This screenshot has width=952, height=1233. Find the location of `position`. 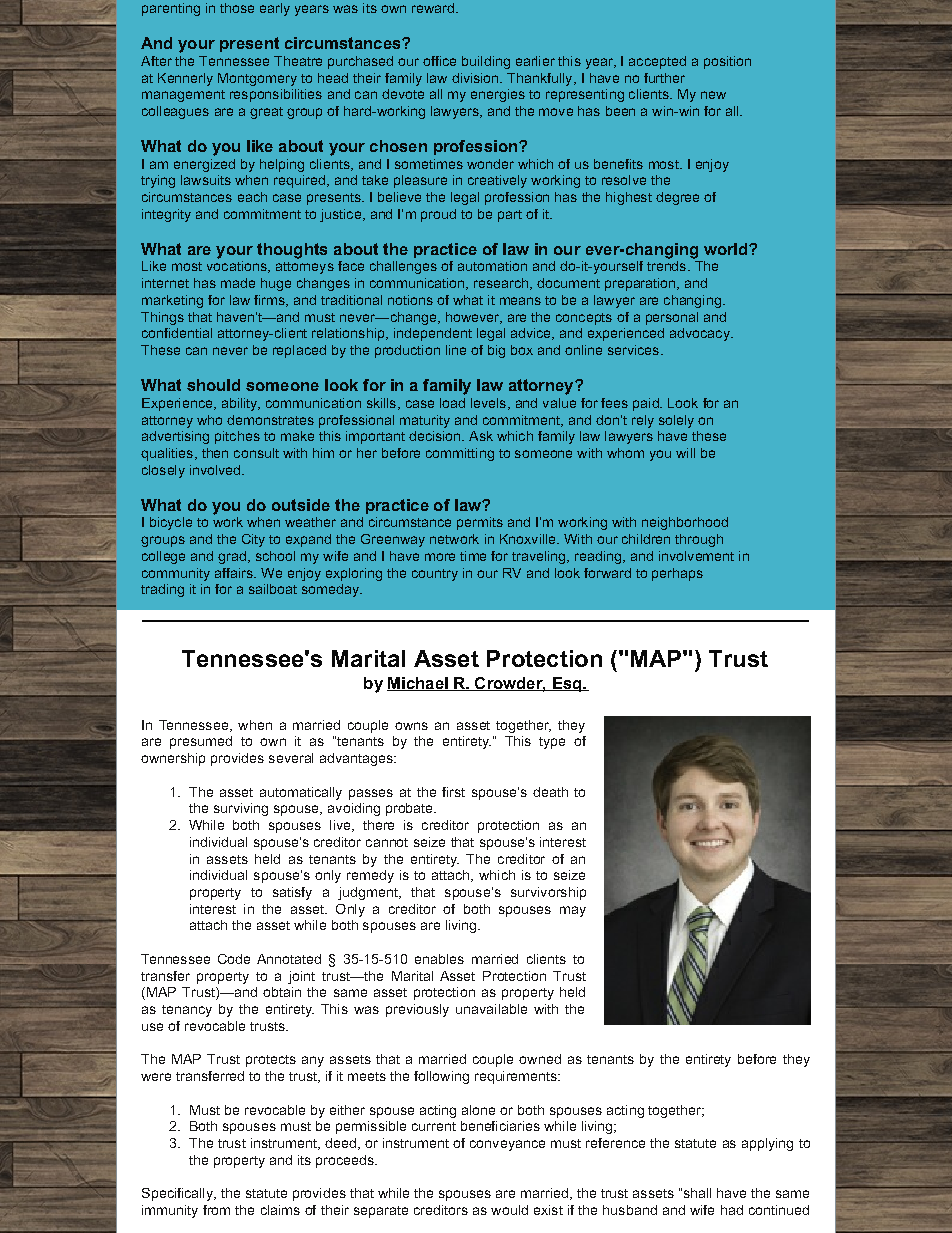

position is located at coordinates (727, 62).
